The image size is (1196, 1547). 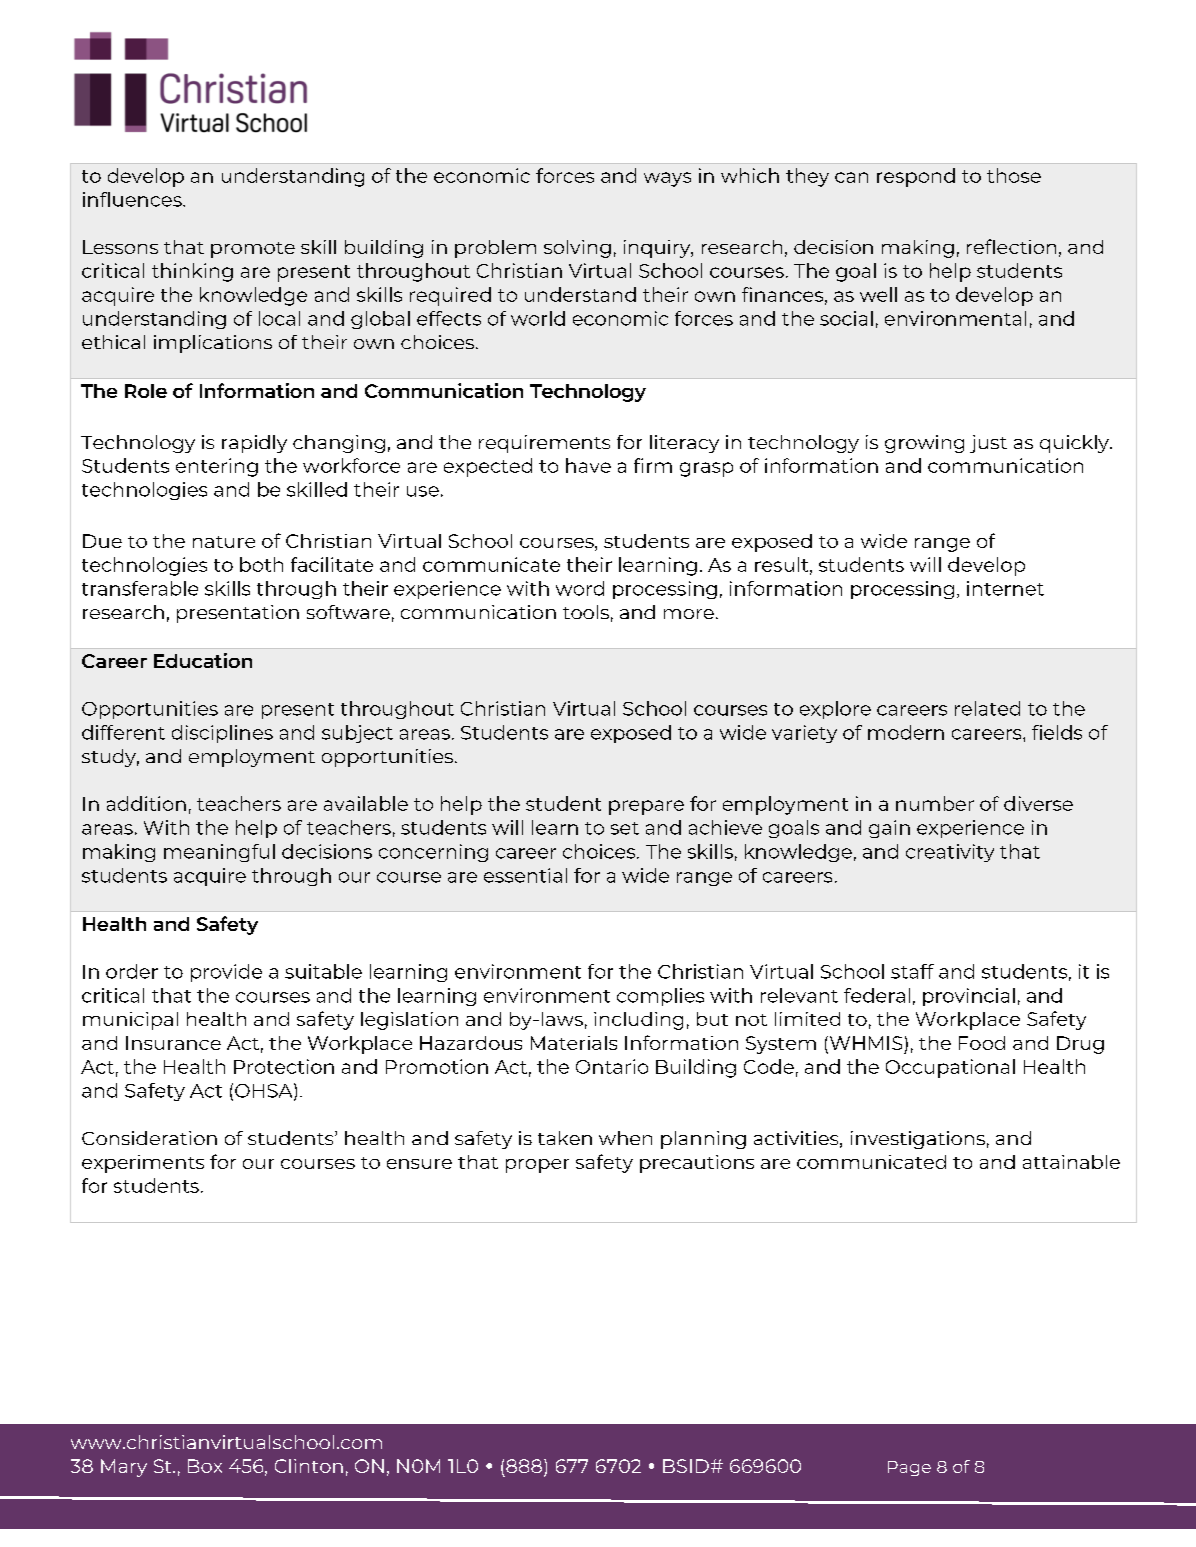 I want to click on promote, so click(x=253, y=250).
